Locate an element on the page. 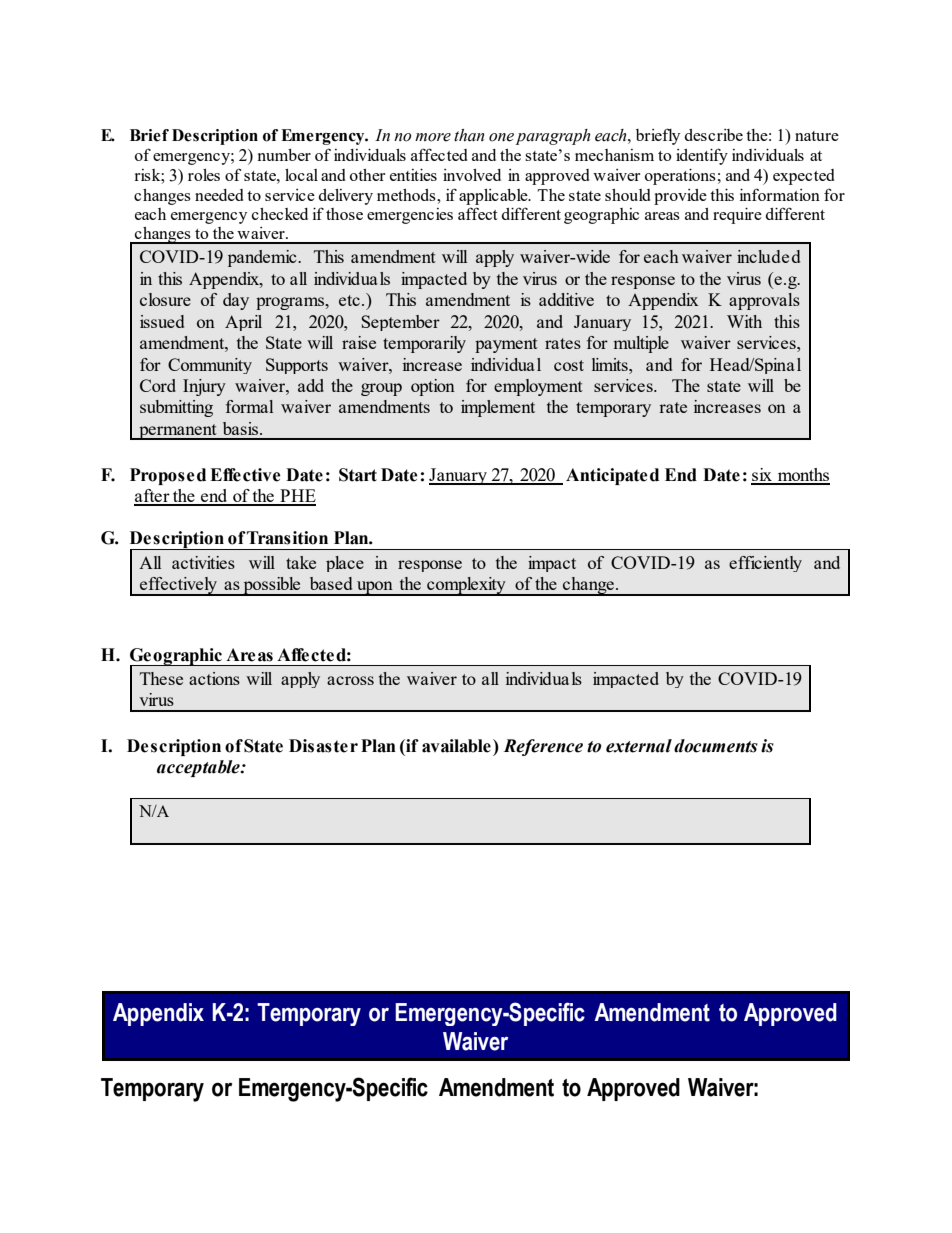 The height and width of the image is (1233, 952). additive is located at coordinates (566, 299).
